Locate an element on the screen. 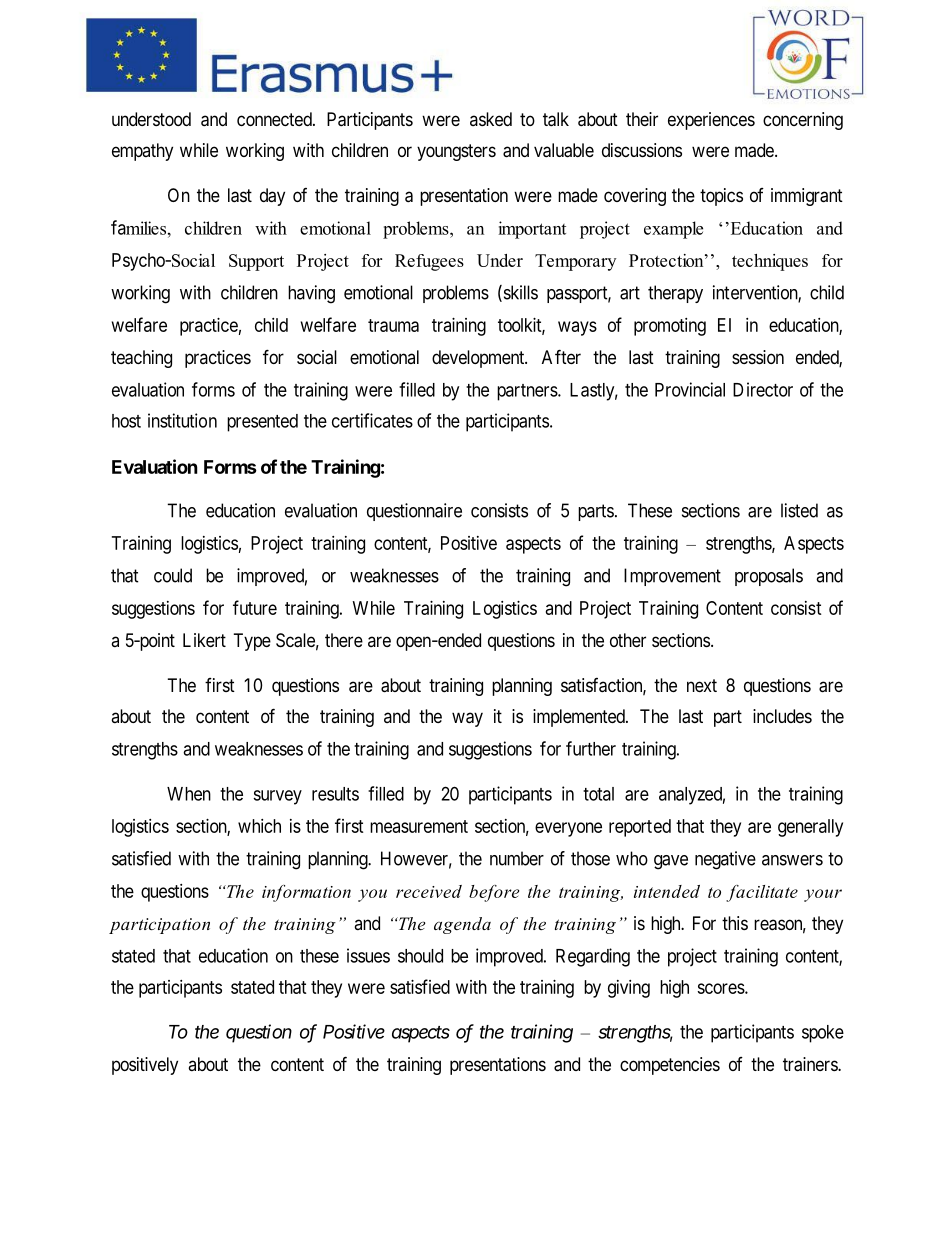  empathy is located at coordinates (142, 152).
